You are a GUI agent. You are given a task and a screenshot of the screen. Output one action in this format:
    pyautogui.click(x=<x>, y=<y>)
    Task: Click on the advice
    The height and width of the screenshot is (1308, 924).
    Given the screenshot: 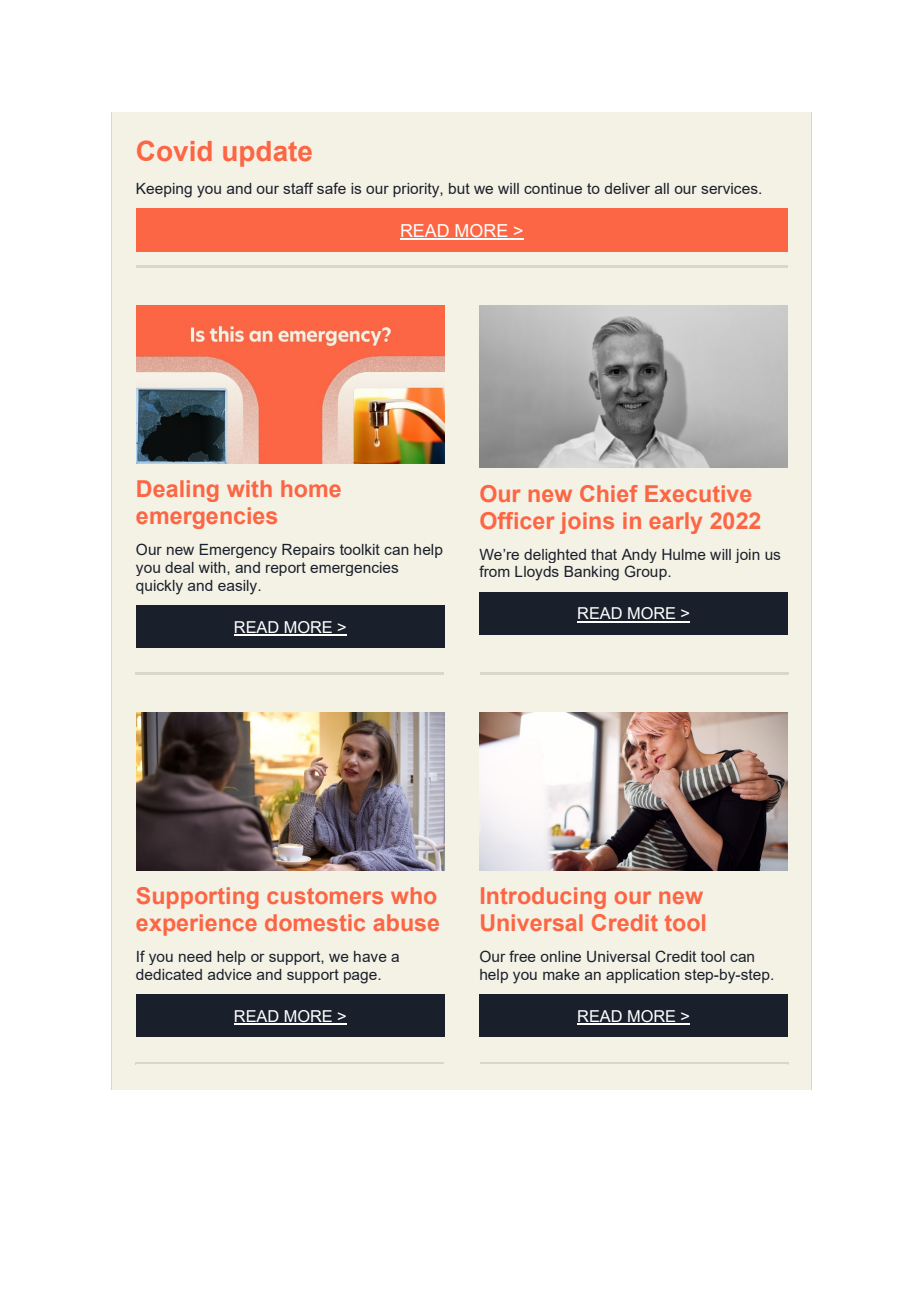 What is the action you would take?
    pyautogui.click(x=230, y=974)
